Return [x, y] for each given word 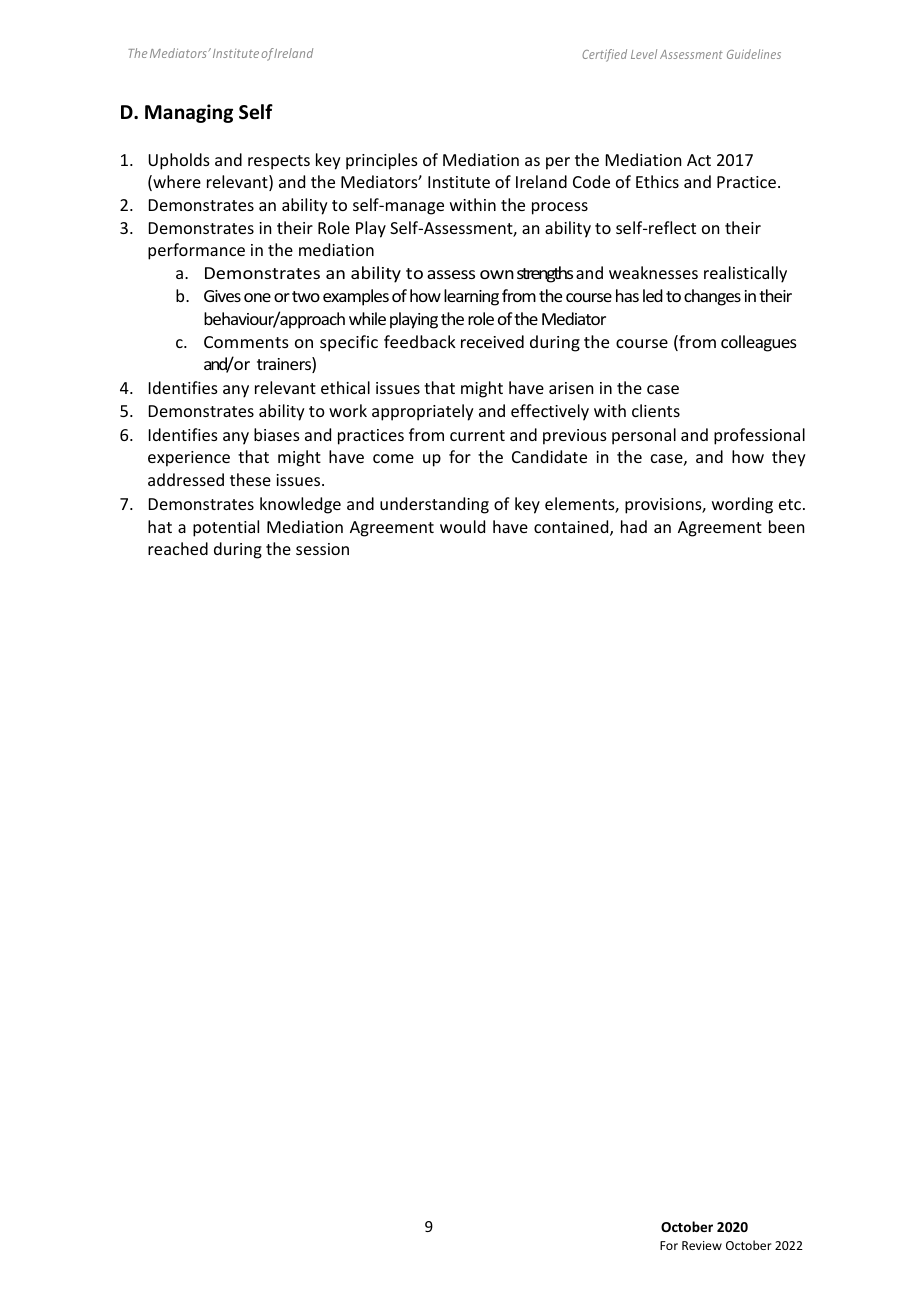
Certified [604, 55]
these [250, 479]
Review [702, 1245]
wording [742, 505]
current [477, 435]
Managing [189, 113]
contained [572, 528]
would [462, 526]
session [322, 549]
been [786, 526]
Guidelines [754, 54]
